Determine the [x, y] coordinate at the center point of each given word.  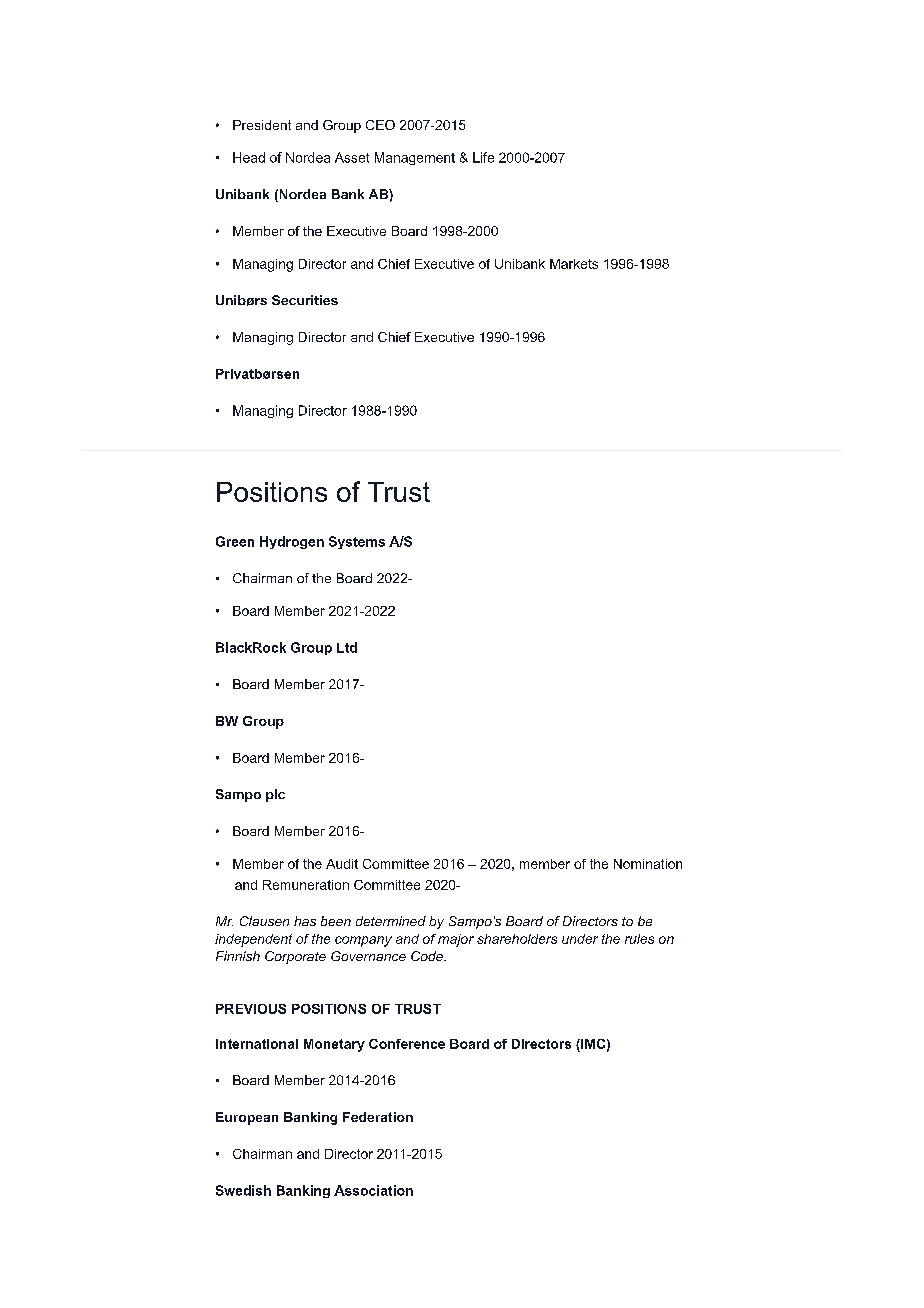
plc [275, 795]
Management [415, 158]
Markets [574, 264]
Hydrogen [292, 542]
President [262, 125]
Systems [357, 542]
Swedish [243, 1190]
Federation [378, 1117]
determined [391, 921]
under [580, 939]
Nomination [648, 864]
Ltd [347, 647]
